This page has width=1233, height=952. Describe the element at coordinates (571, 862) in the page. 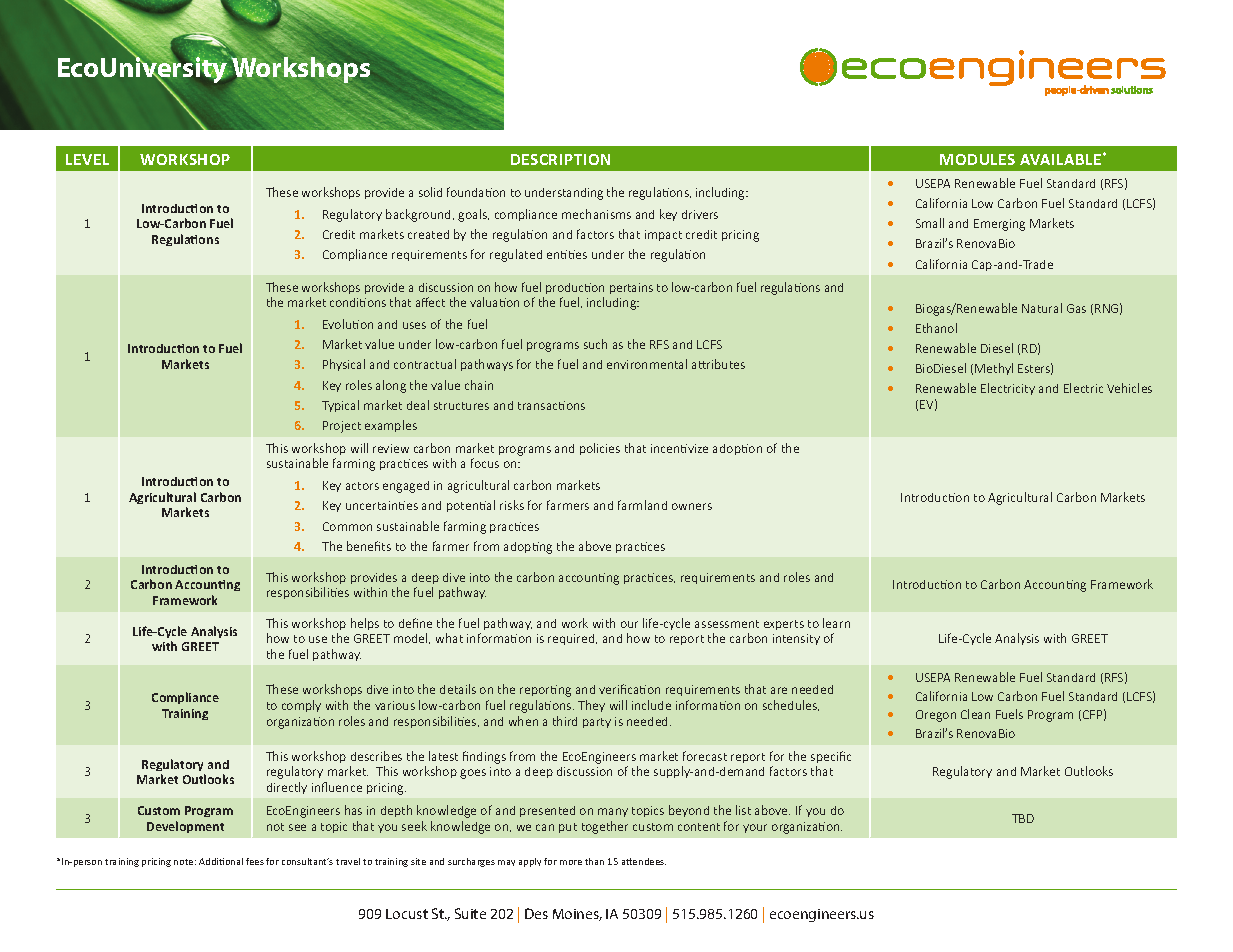

I see `more` at that location.
